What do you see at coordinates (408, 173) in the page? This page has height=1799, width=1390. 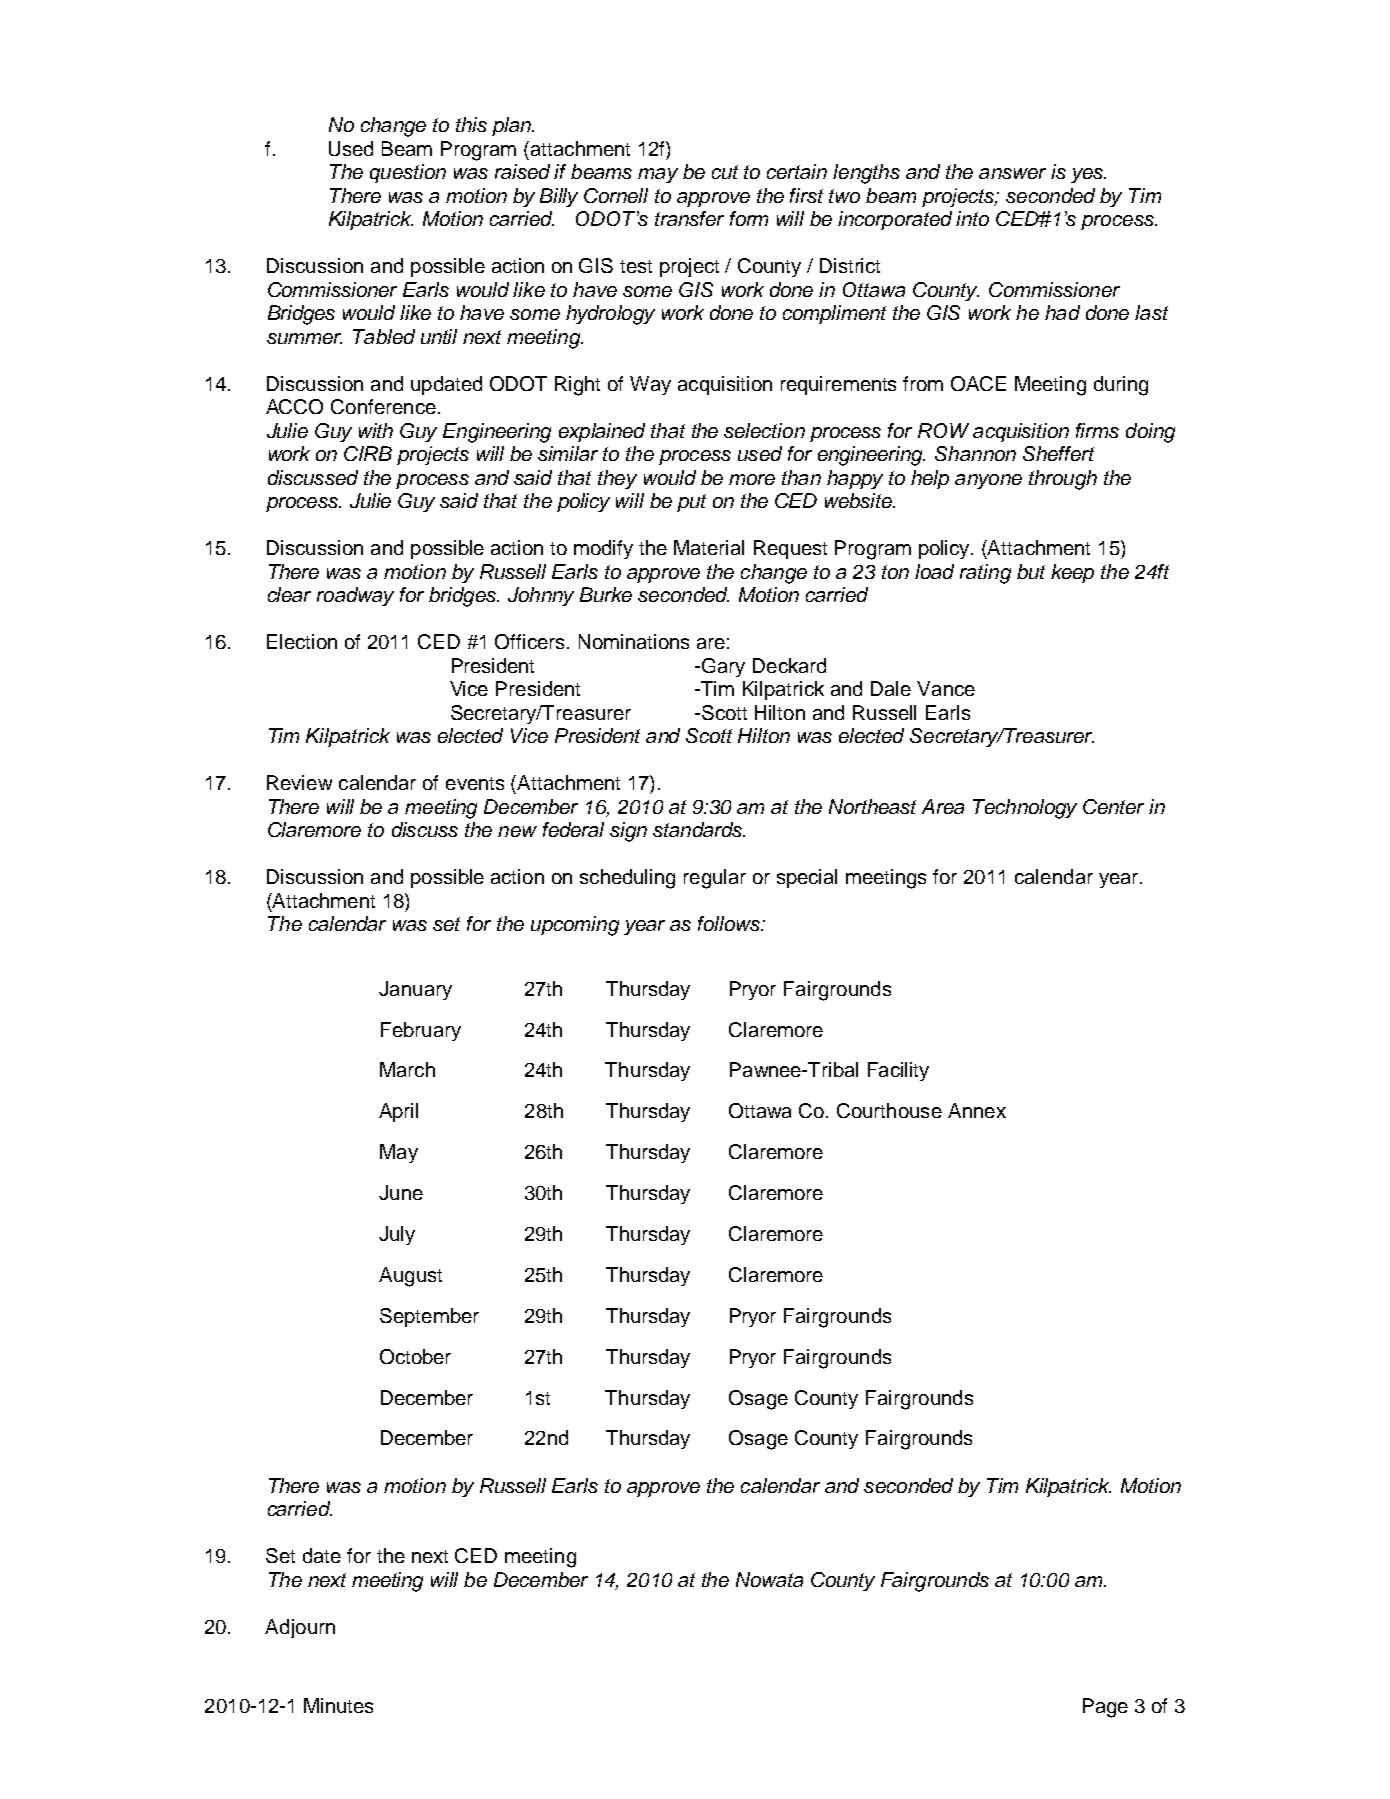 I see `question` at bounding box center [408, 173].
